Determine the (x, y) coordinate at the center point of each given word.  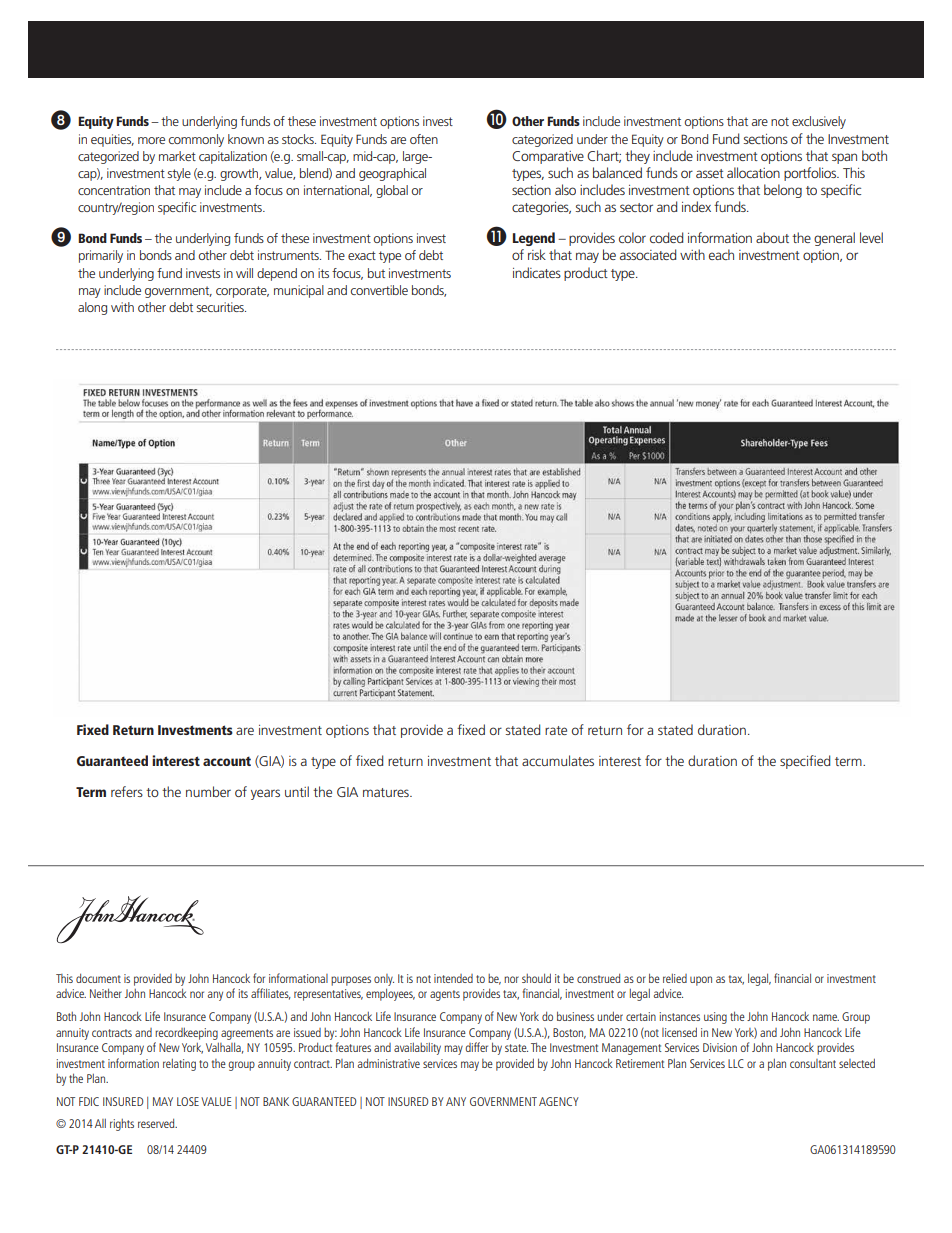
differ (476, 1047)
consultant (813, 1063)
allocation (753, 172)
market (177, 156)
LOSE (188, 1101)
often (424, 139)
